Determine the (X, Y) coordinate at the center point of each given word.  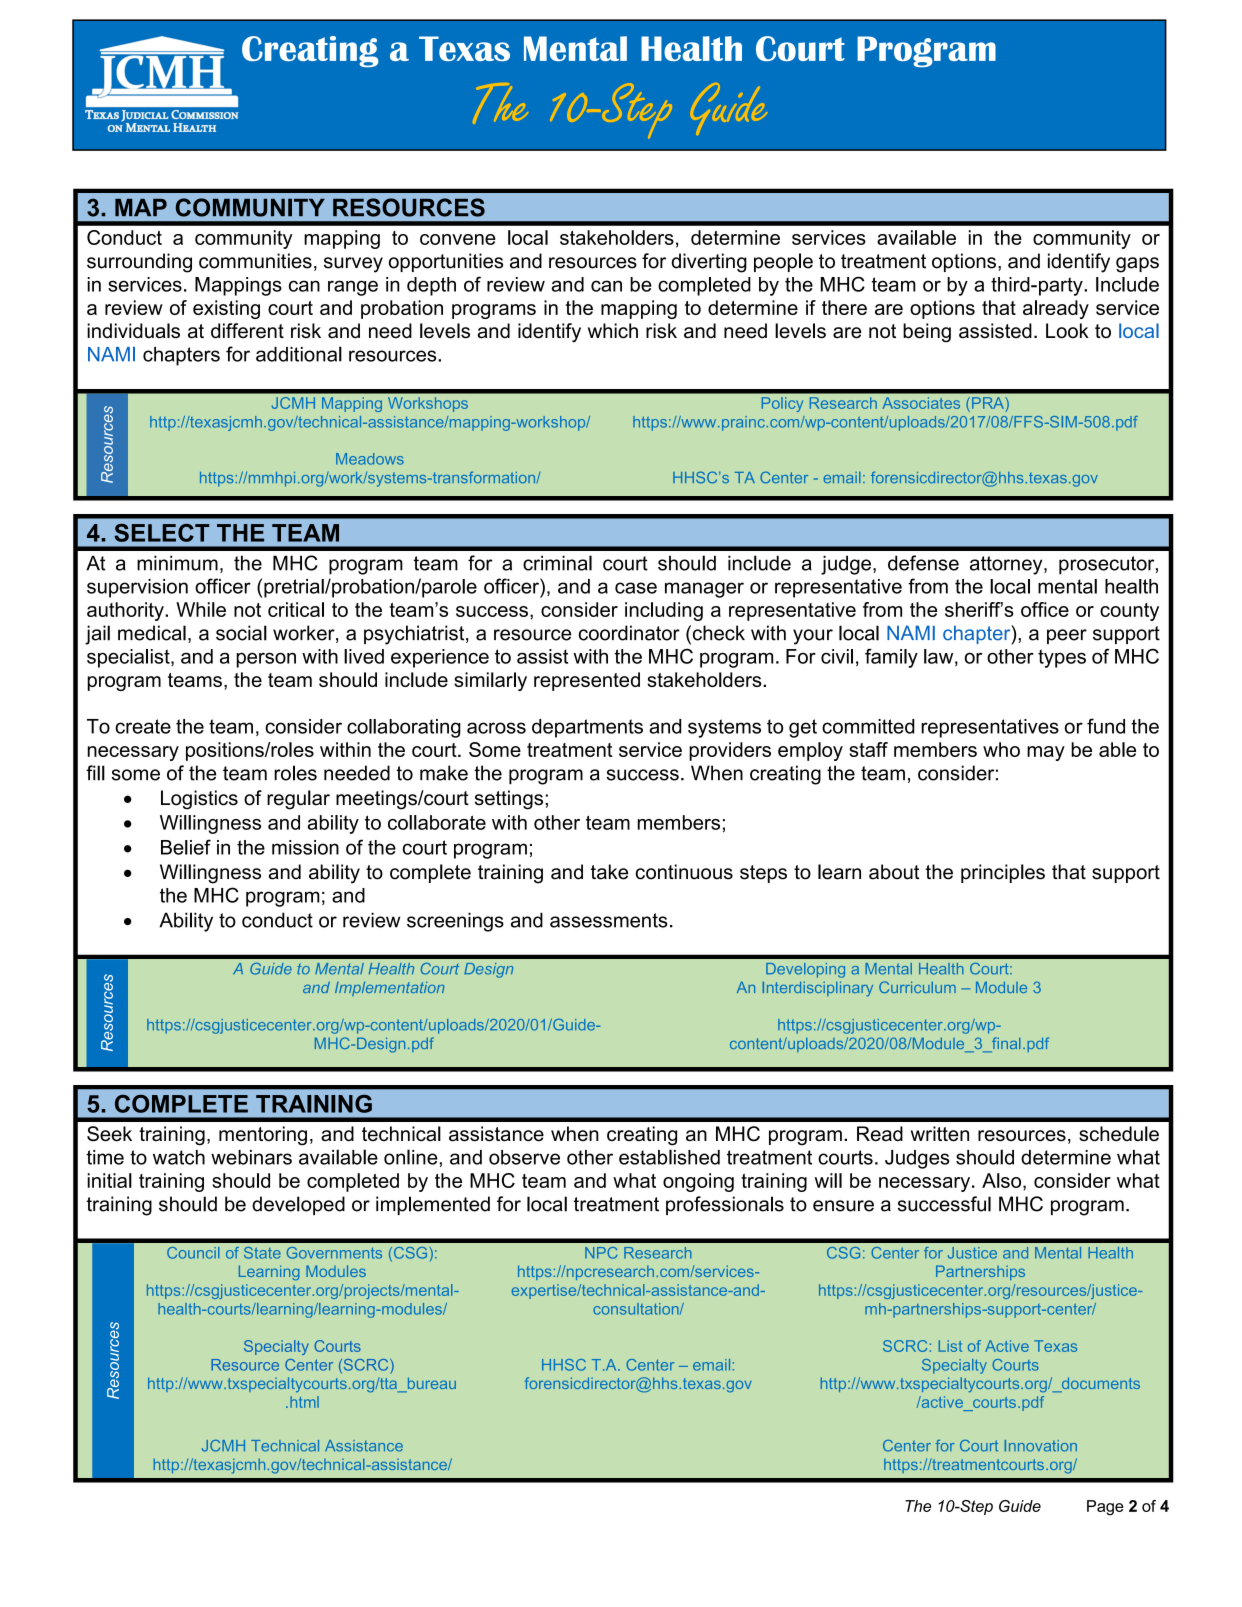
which (613, 331)
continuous (684, 872)
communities (255, 261)
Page (1105, 1508)
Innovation (1040, 1446)
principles (1003, 873)
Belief (186, 847)
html (304, 1402)
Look (1067, 331)
